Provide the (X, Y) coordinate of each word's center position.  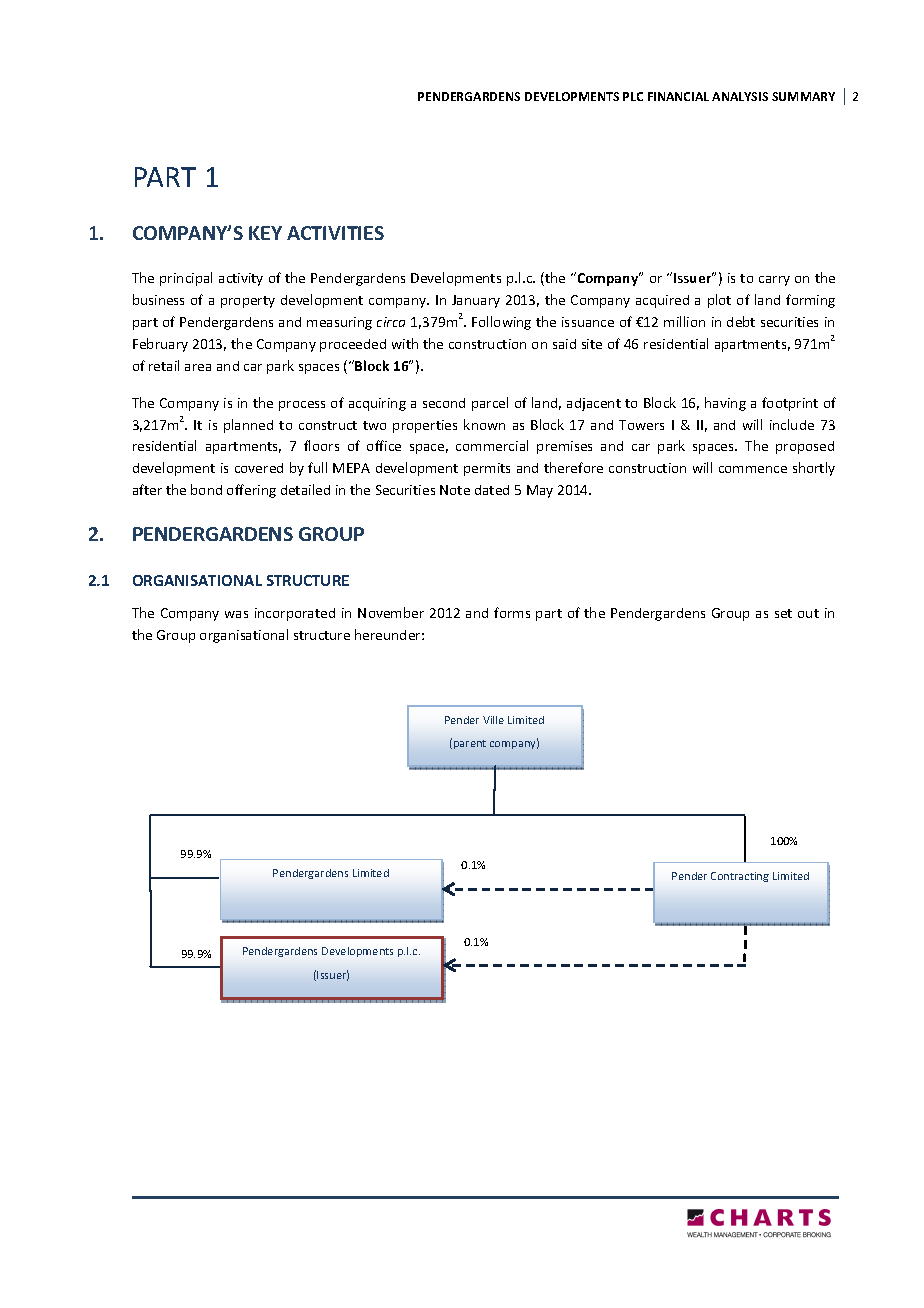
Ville (493, 720)
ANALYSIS (740, 96)
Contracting (740, 877)
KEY (265, 233)
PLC (633, 96)
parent (470, 744)
